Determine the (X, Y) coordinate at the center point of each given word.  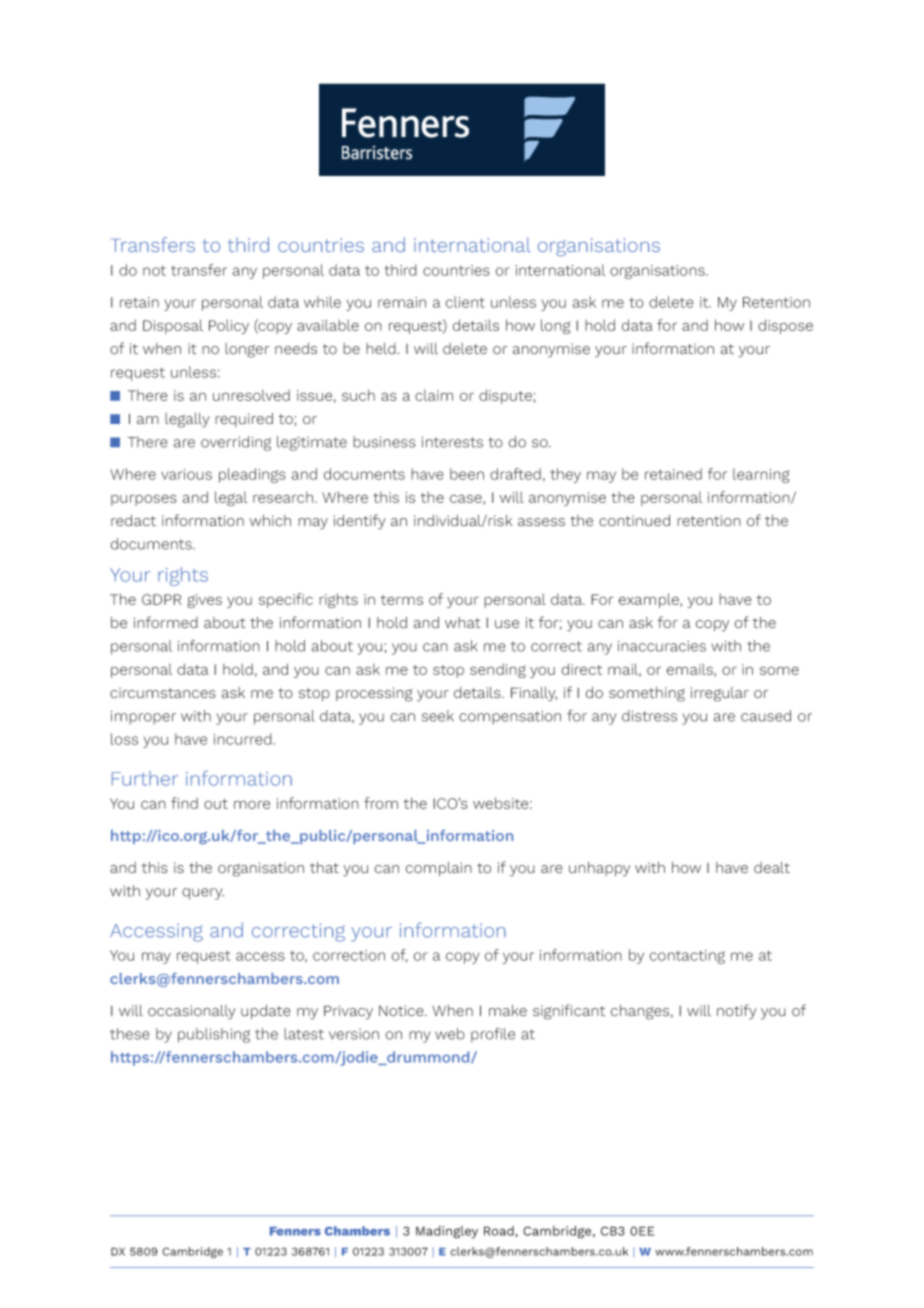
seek (438, 716)
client (465, 302)
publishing (214, 1035)
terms (402, 600)
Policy (229, 326)
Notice (402, 1011)
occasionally (192, 1012)
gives (204, 601)
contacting (687, 957)
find (184, 803)
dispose (785, 326)
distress (649, 716)
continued (634, 520)
